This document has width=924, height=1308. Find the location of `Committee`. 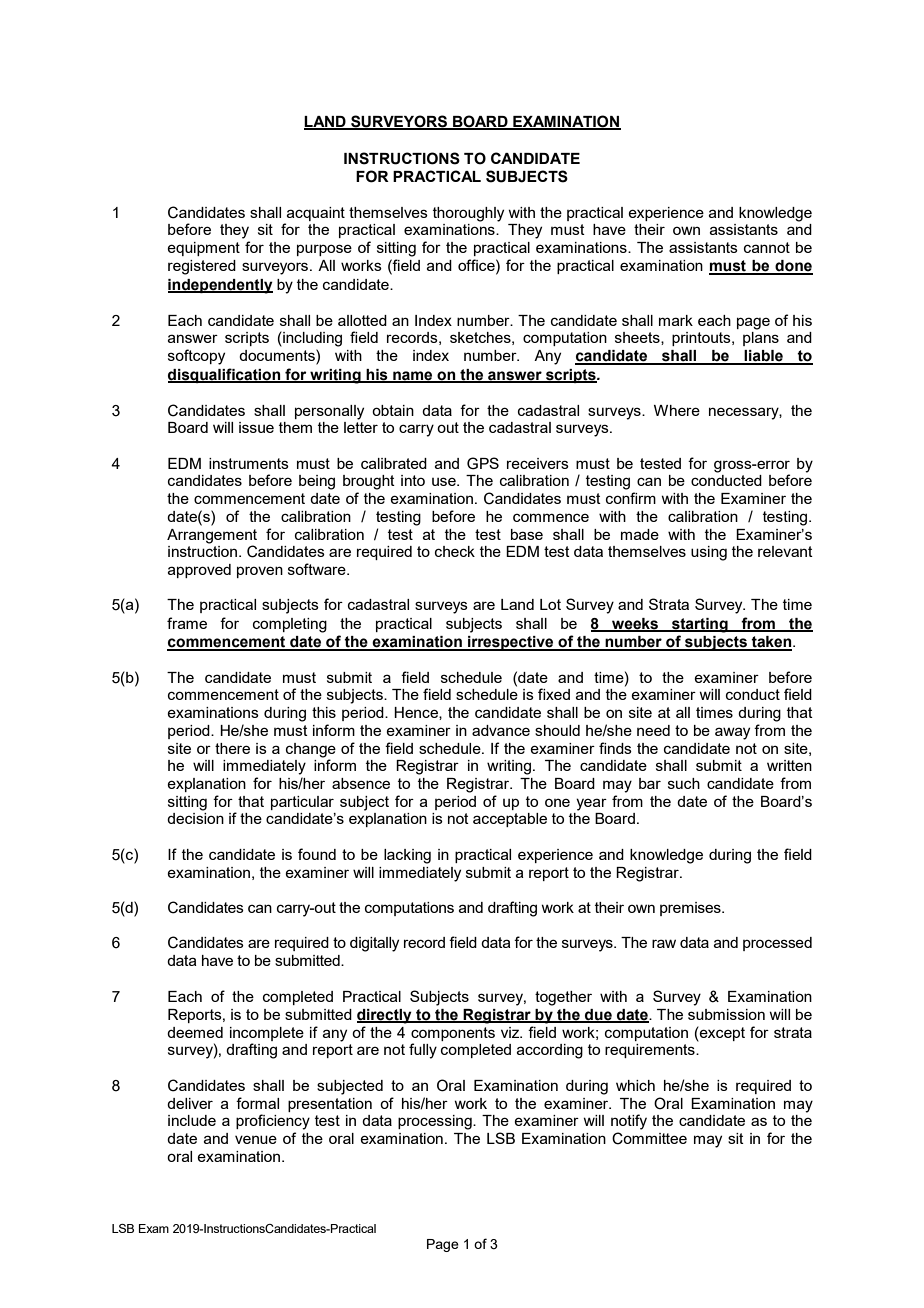

Committee is located at coordinates (649, 1138).
